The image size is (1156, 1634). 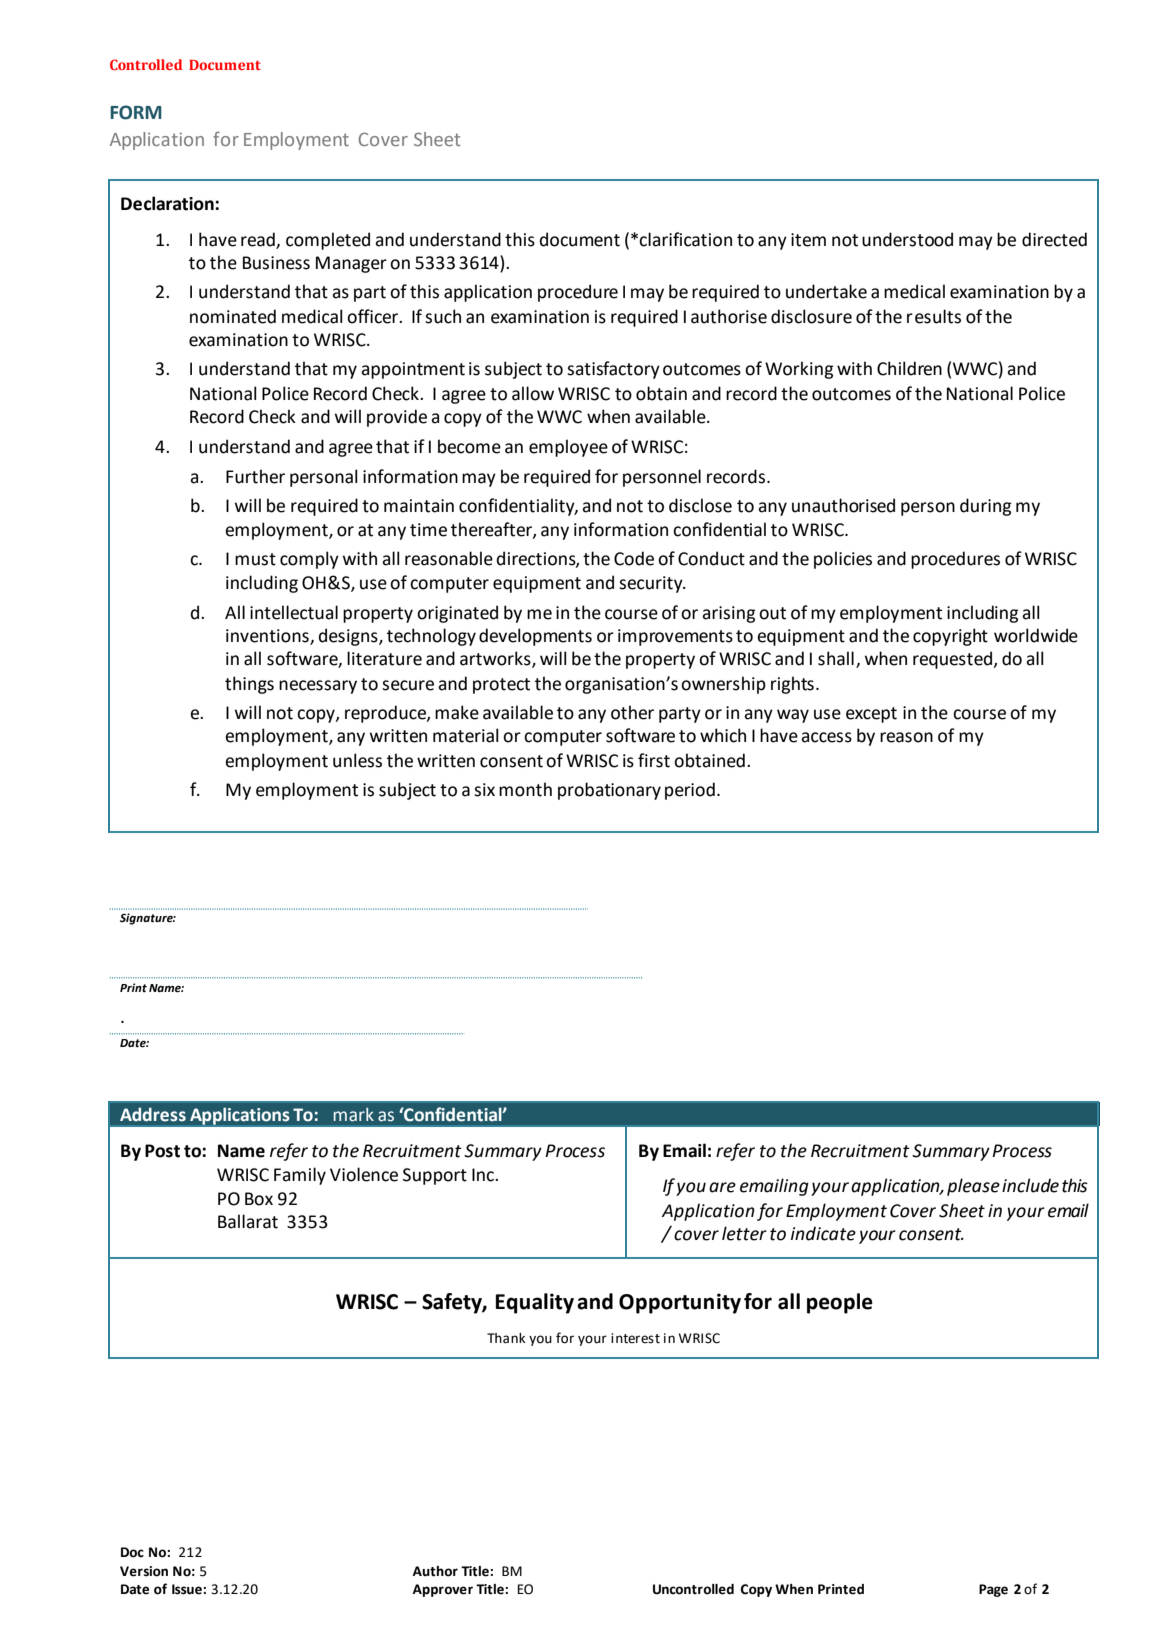 What do you see at coordinates (907, 239) in the document?
I see `understood` at bounding box center [907, 239].
